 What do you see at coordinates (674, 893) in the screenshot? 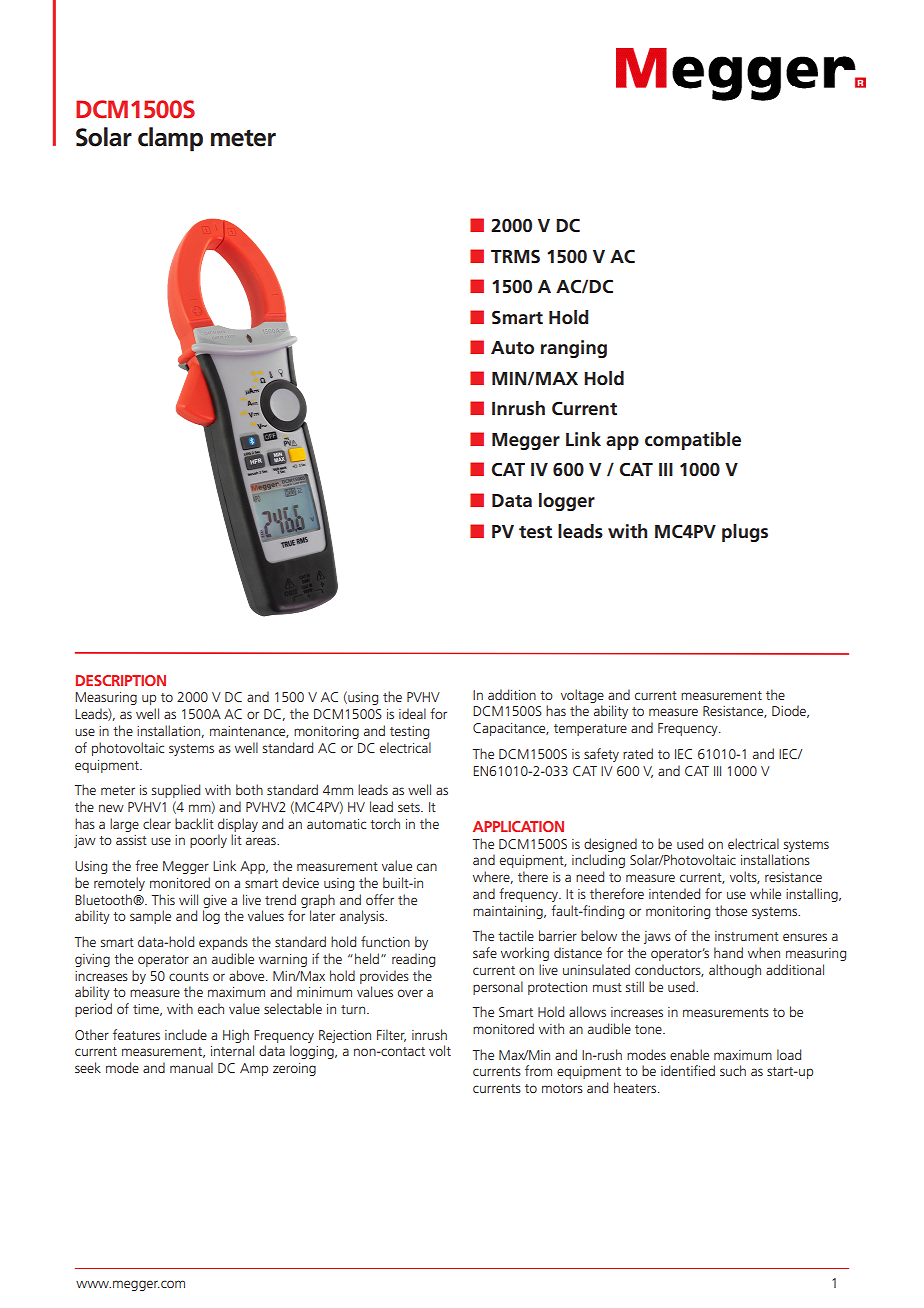
I see `intended` at bounding box center [674, 893].
